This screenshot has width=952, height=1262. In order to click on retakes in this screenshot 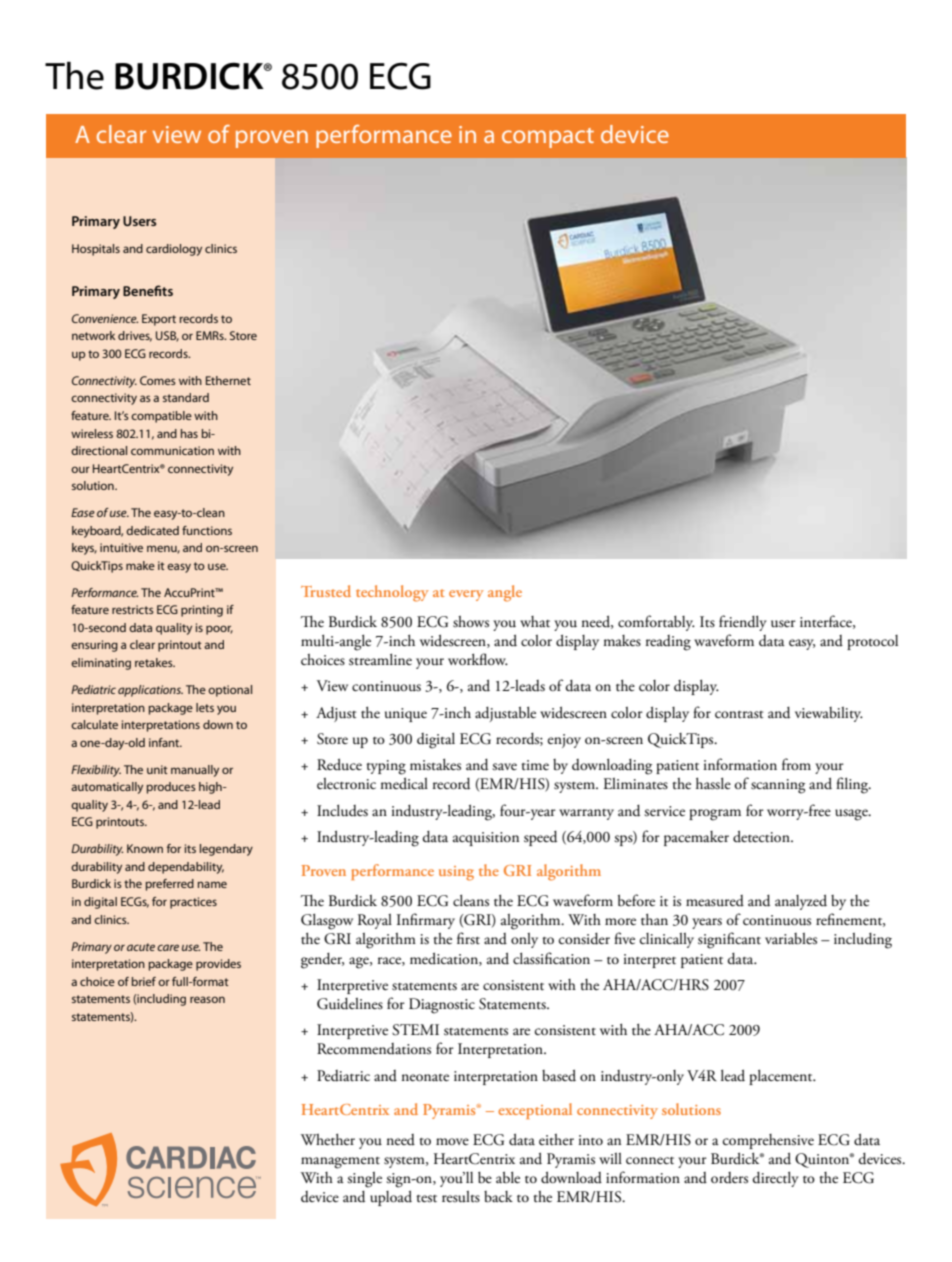, I will do `click(155, 662)`.
